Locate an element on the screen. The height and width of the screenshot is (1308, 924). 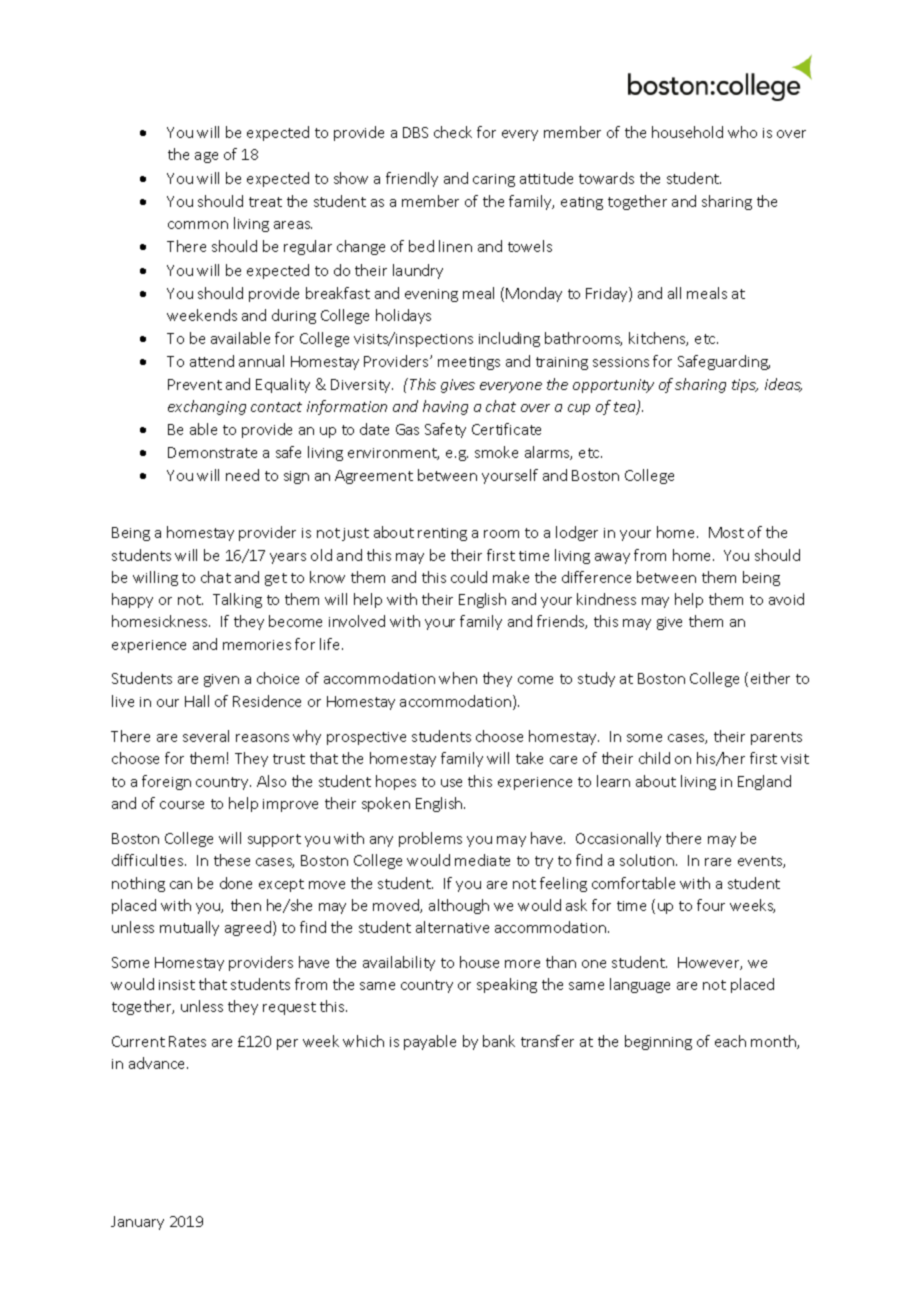
each is located at coordinates (730, 1041).
